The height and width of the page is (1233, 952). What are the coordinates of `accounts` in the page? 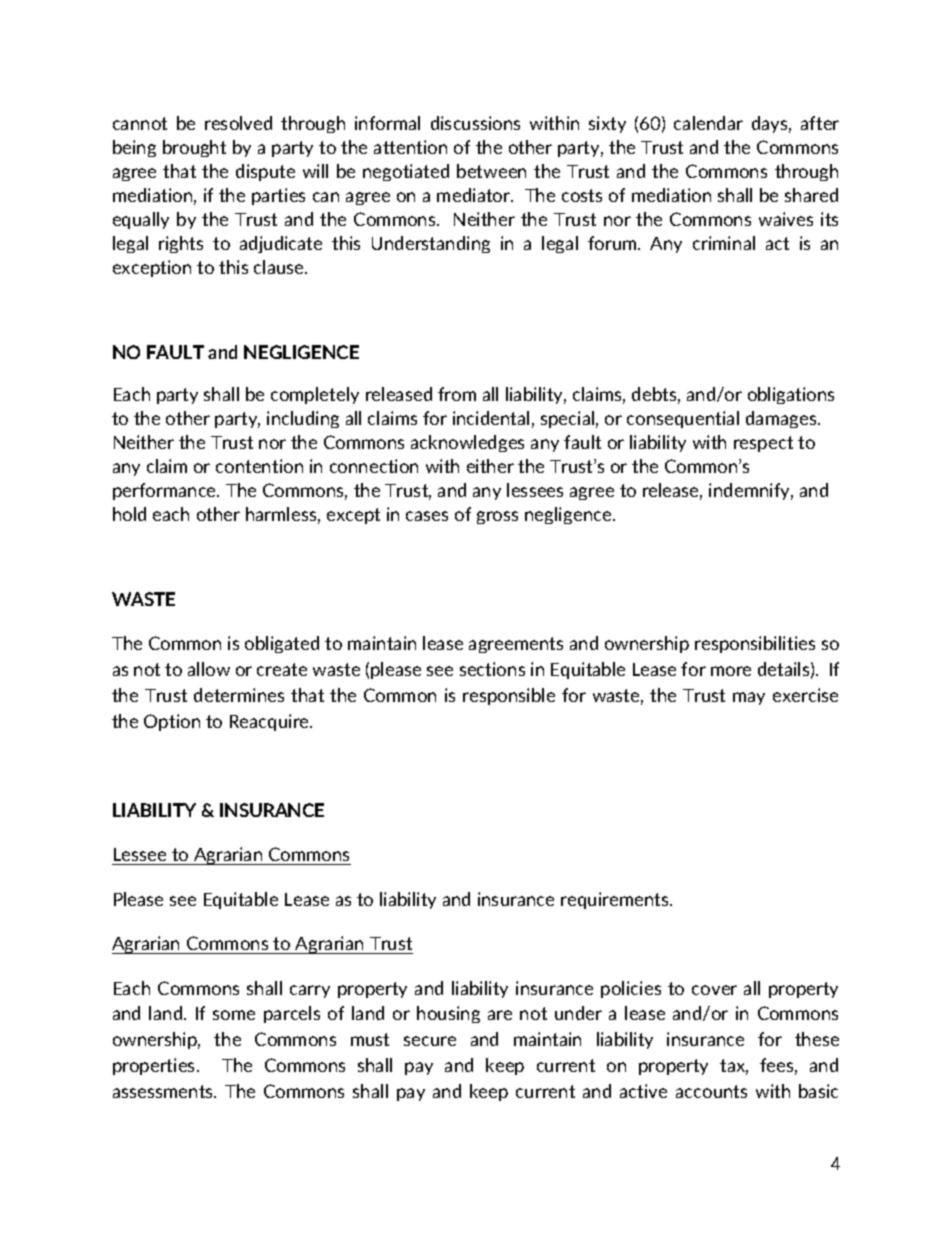 It's located at (711, 1091).
